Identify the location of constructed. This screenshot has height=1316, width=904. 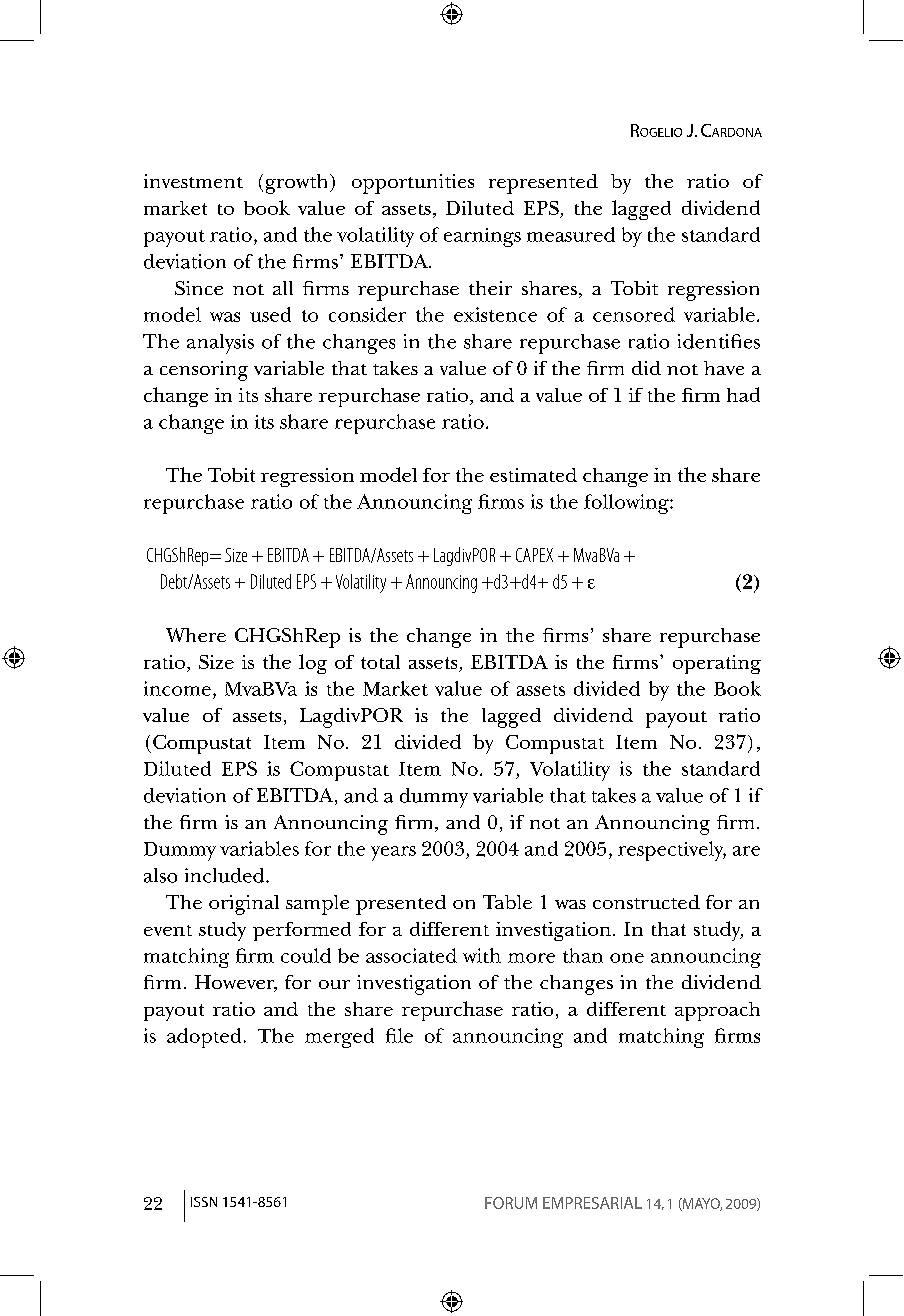
(646, 902).
